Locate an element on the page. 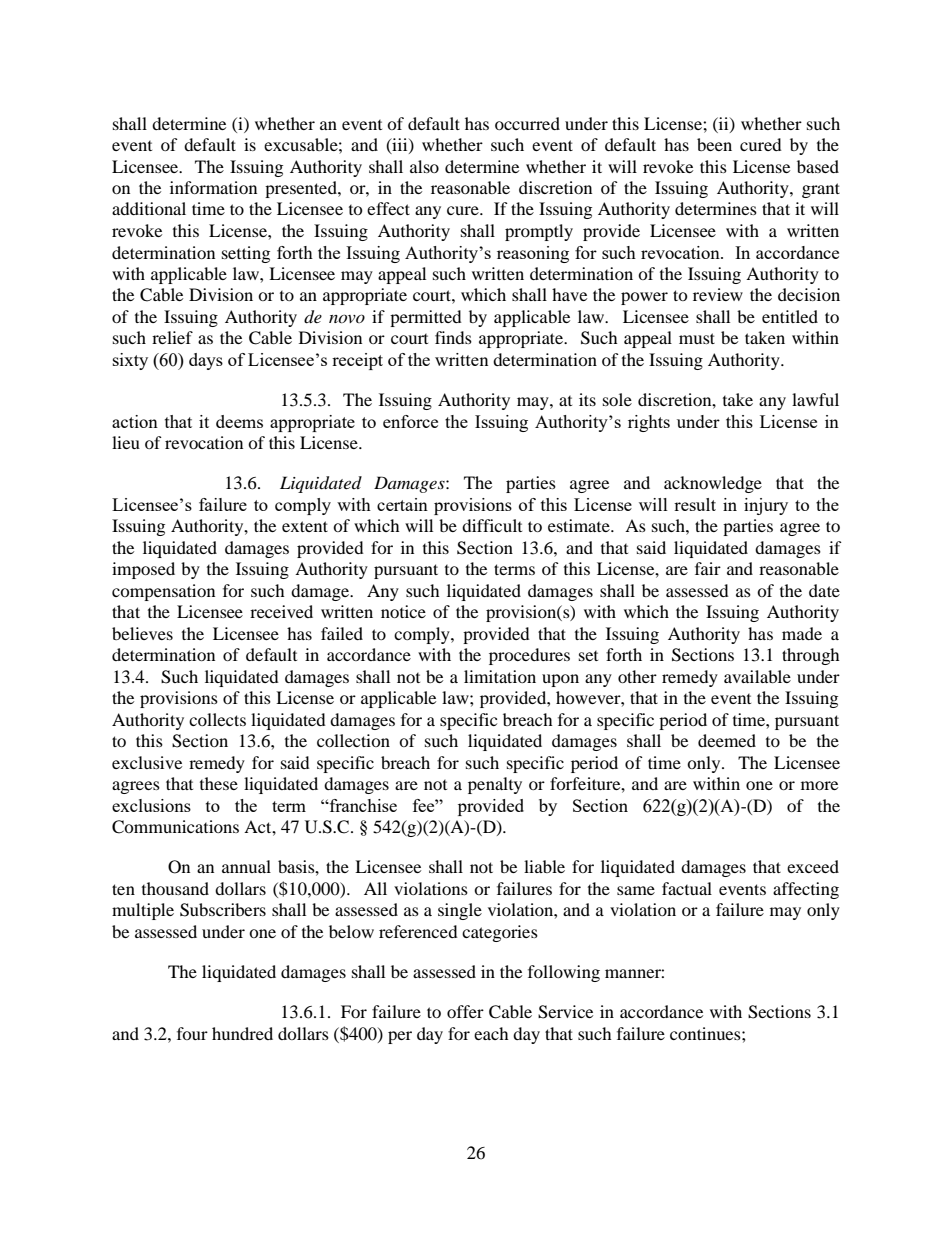 Image resolution: width=952 pixels, height=1233 pixels. deems is located at coordinates (239, 421).
